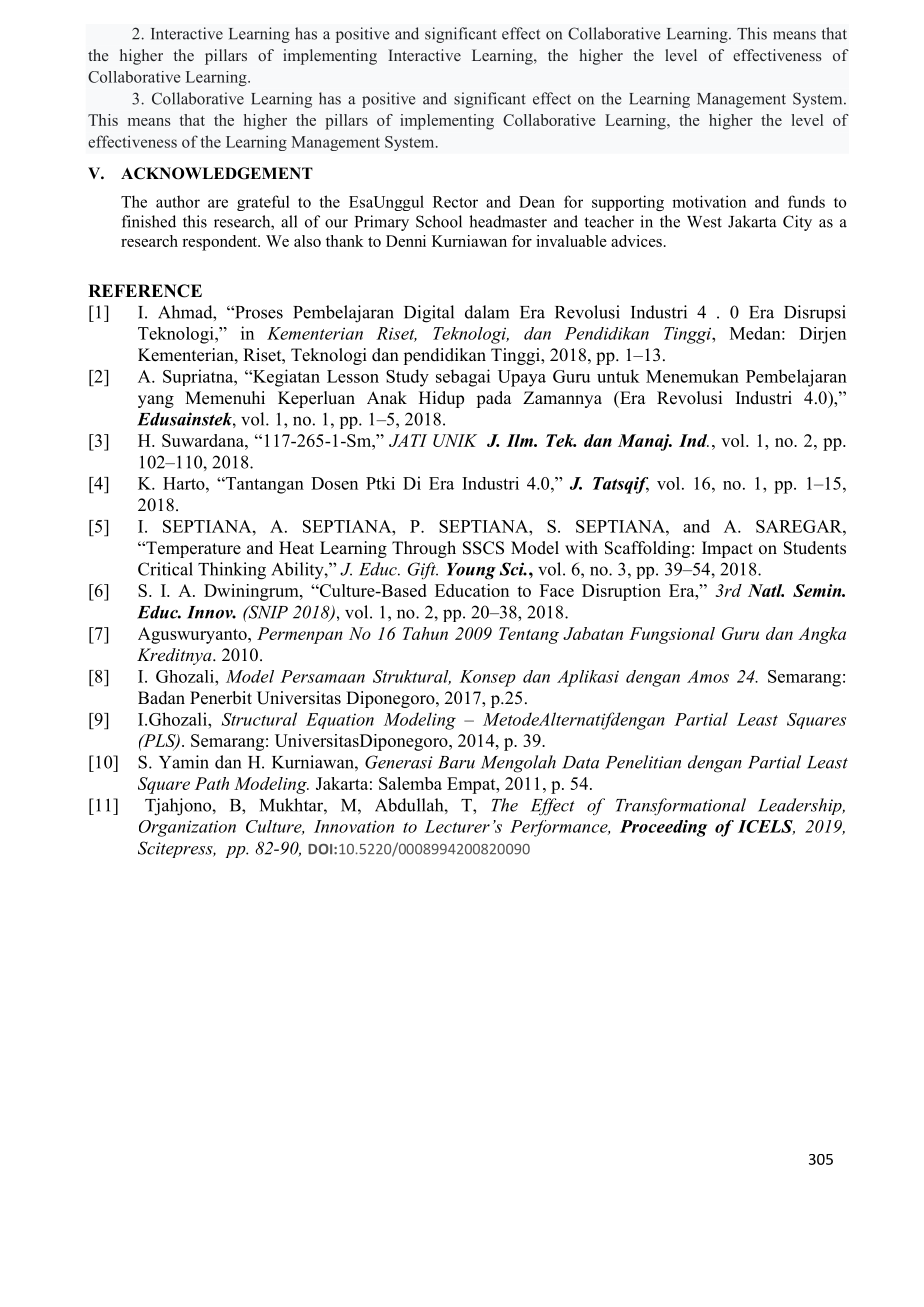  I want to click on motivation, so click(709, 201).
